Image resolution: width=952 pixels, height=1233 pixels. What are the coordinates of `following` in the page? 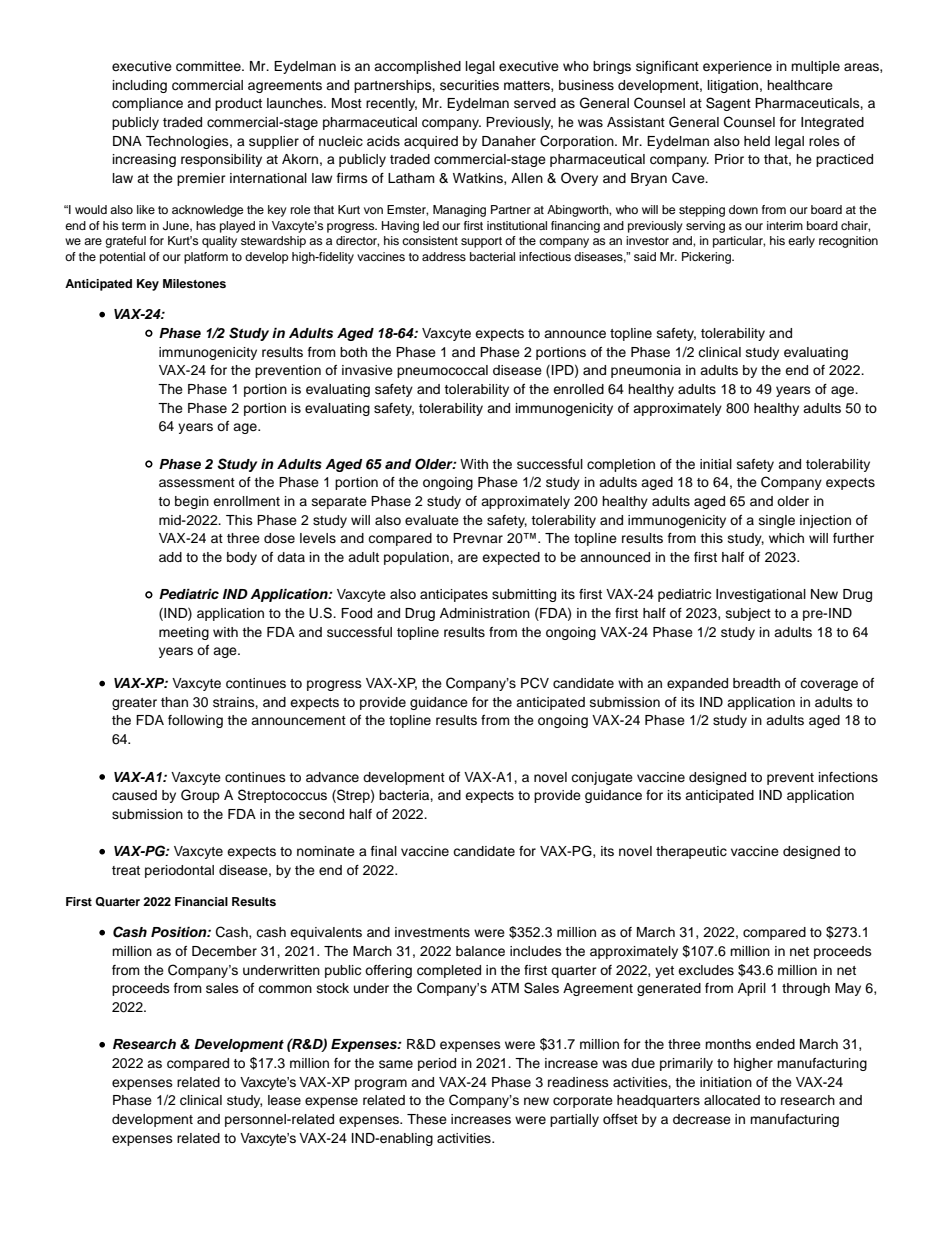 It's located at (195, 721).
